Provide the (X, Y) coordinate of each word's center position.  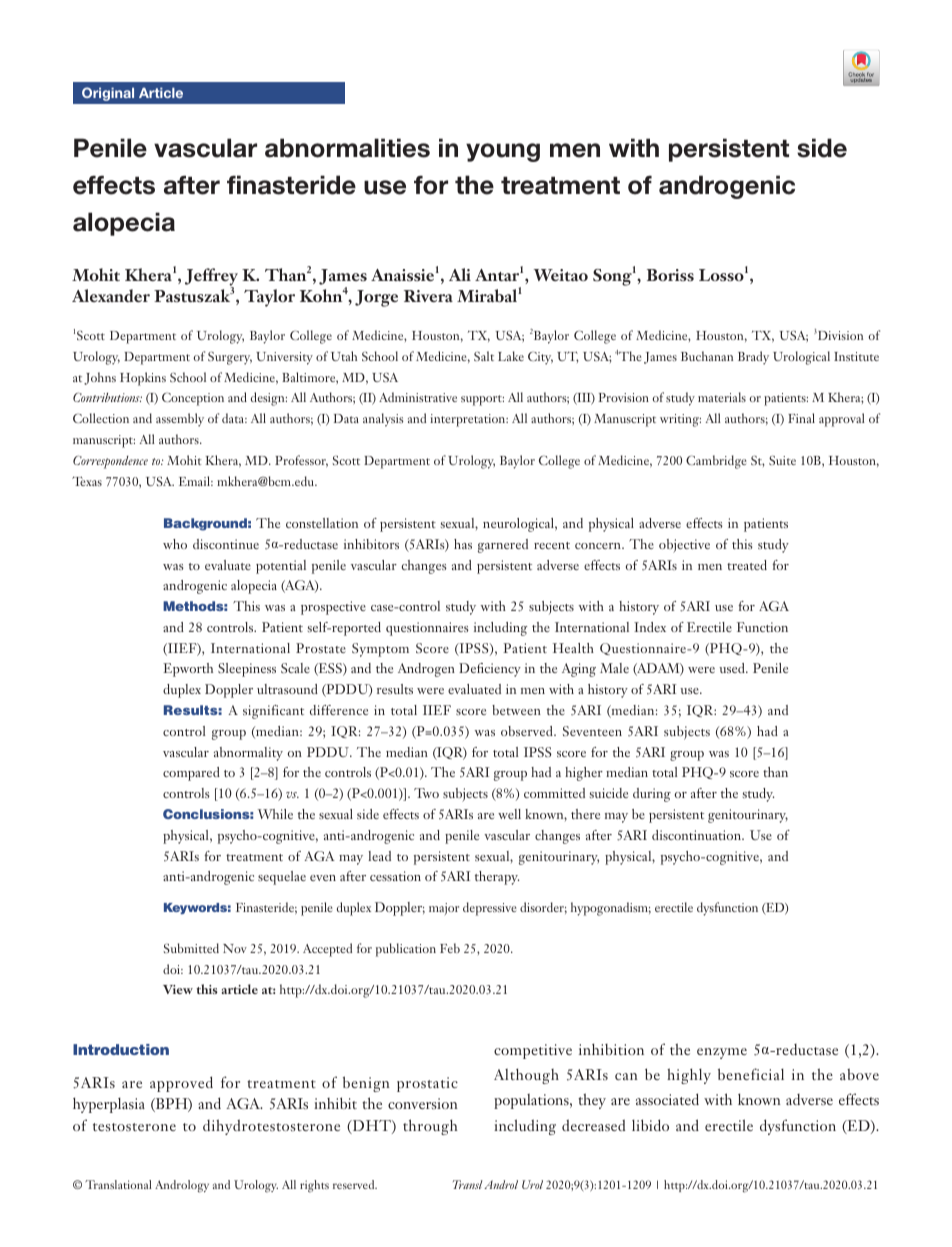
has (463, 544)
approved (181, 1084)
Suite (782, 460)
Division (840, 335)
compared (191, 774)
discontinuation (698, 835)
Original (108, 94)
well (509, 814)
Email (196, 481)
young (503, 152)
